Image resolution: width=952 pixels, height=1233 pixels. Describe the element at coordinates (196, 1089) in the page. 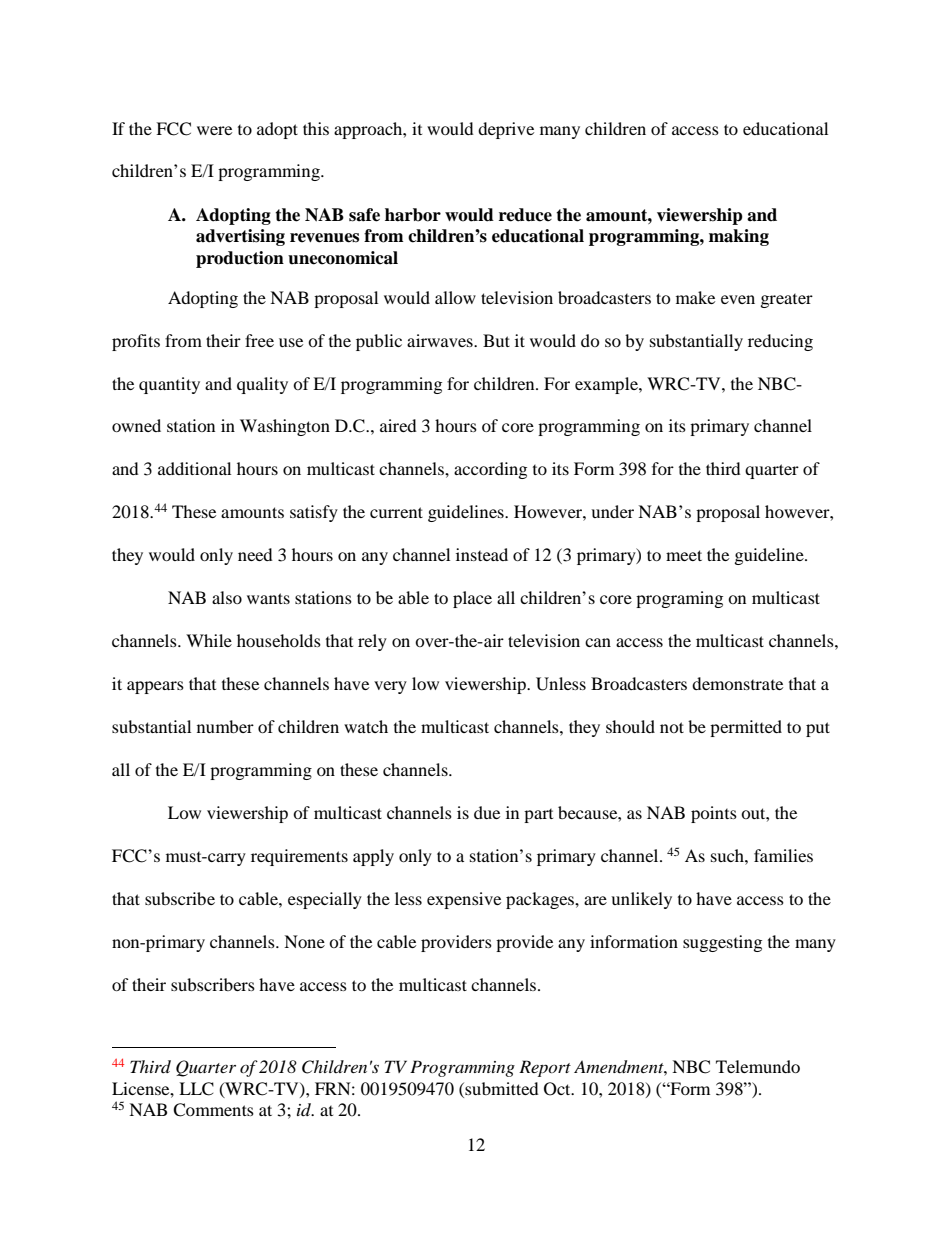

I see `LLC` at that location.
